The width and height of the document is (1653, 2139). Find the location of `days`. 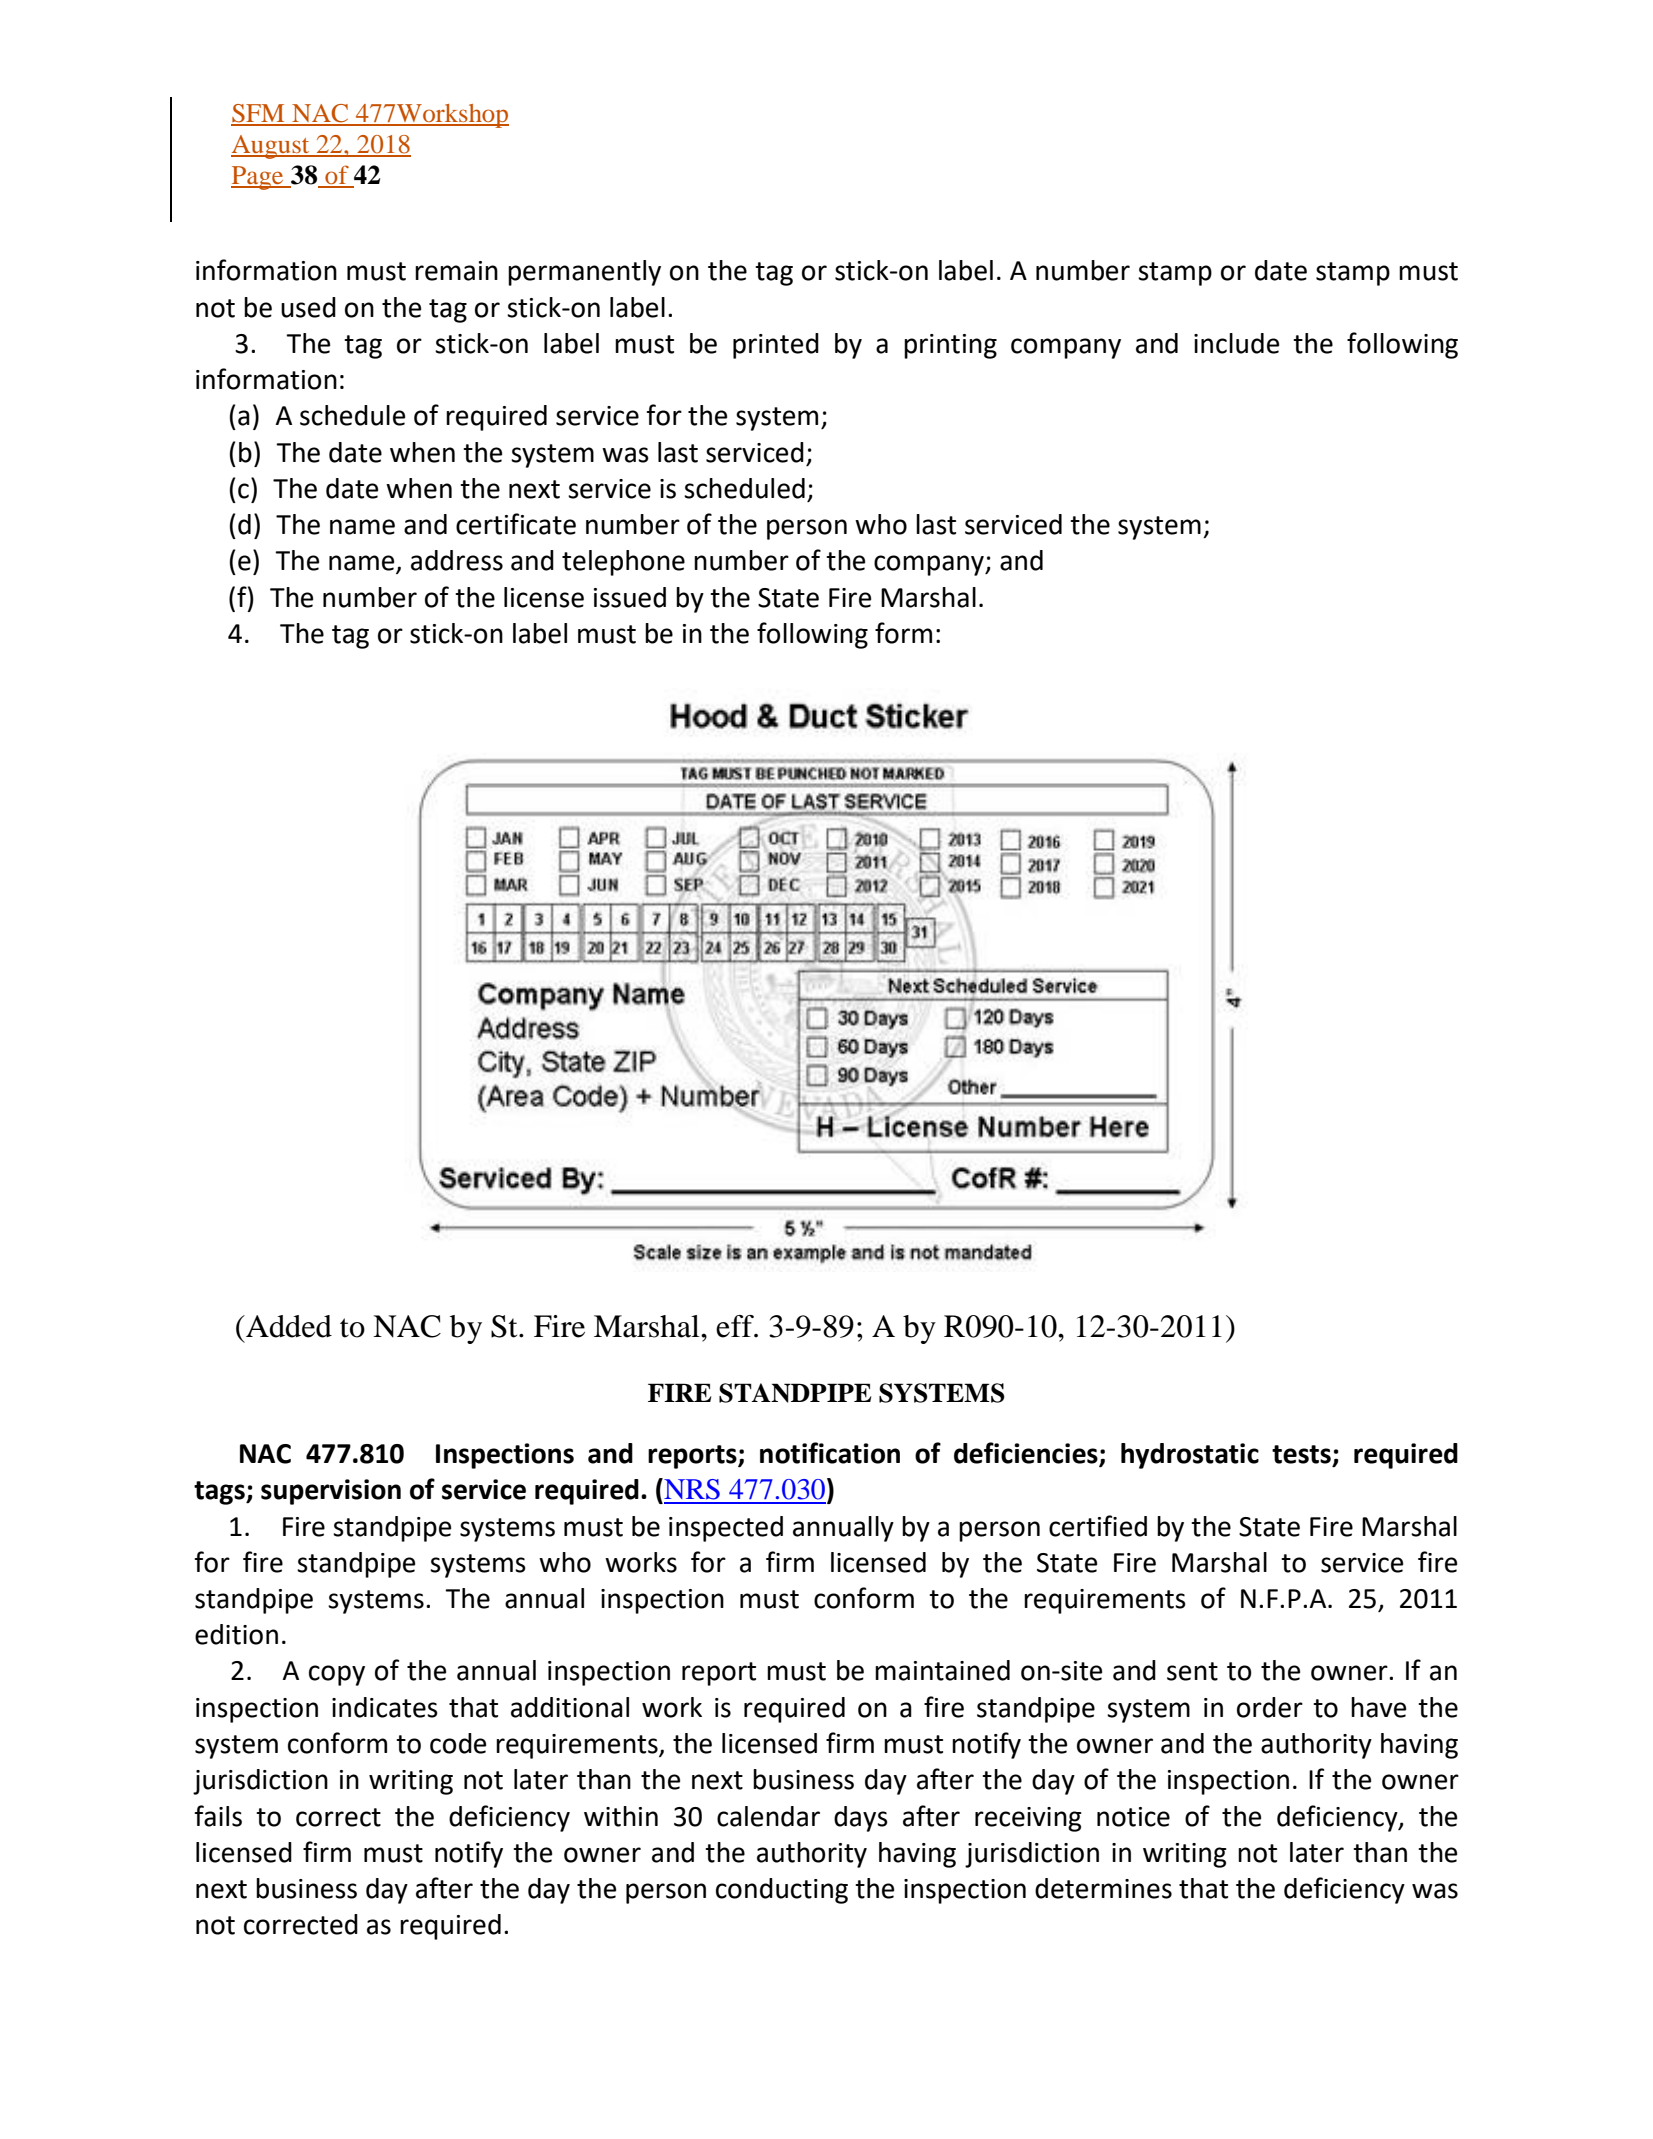

days is located at coordinates (861, 1819).
